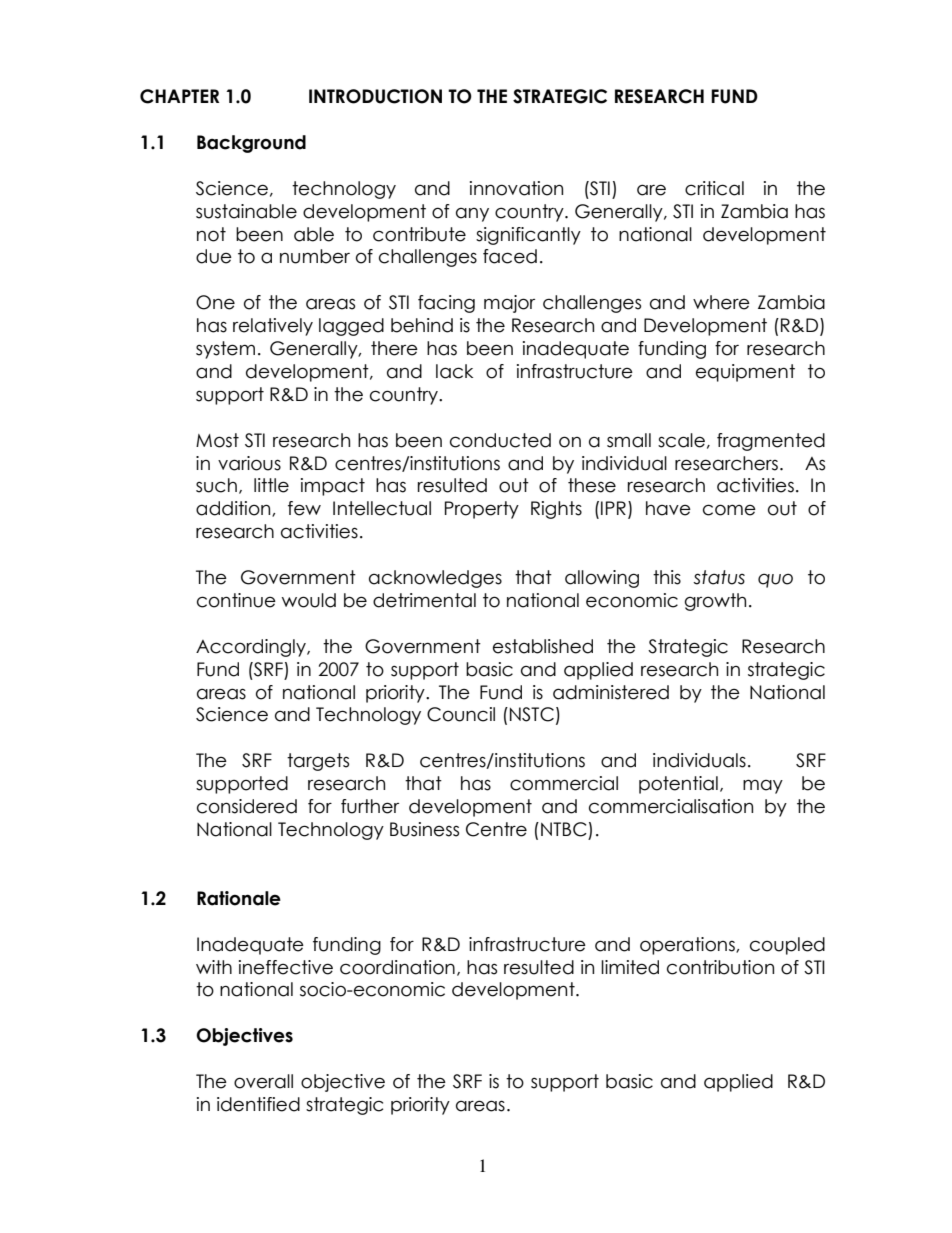 This page has height=1233, width=952. What do you see at coordinates (516, 188) in the page?
I see `innovation` at bounding box center [516, 188].
